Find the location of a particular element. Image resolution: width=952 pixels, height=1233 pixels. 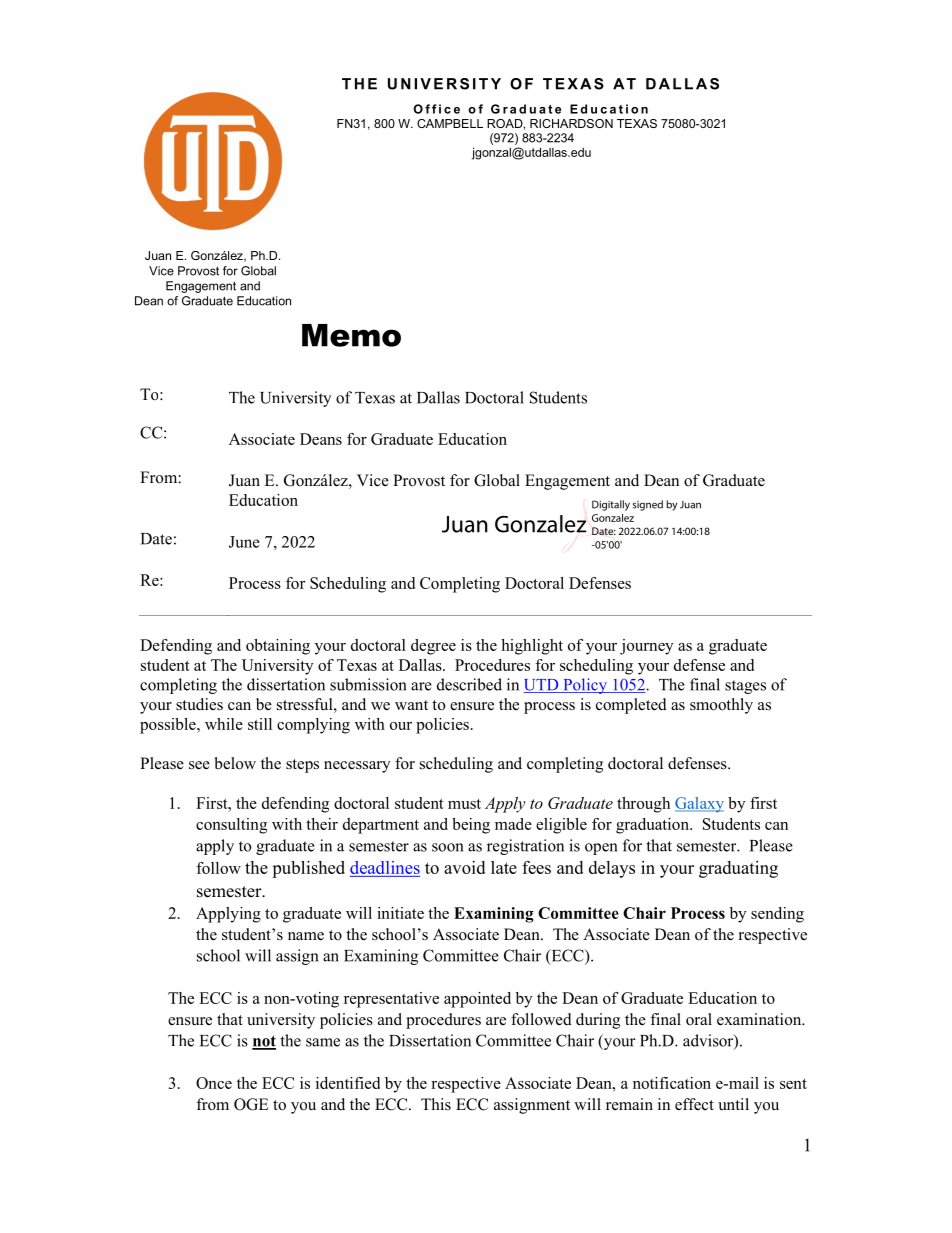

must is located at coordinates (464, 804).
